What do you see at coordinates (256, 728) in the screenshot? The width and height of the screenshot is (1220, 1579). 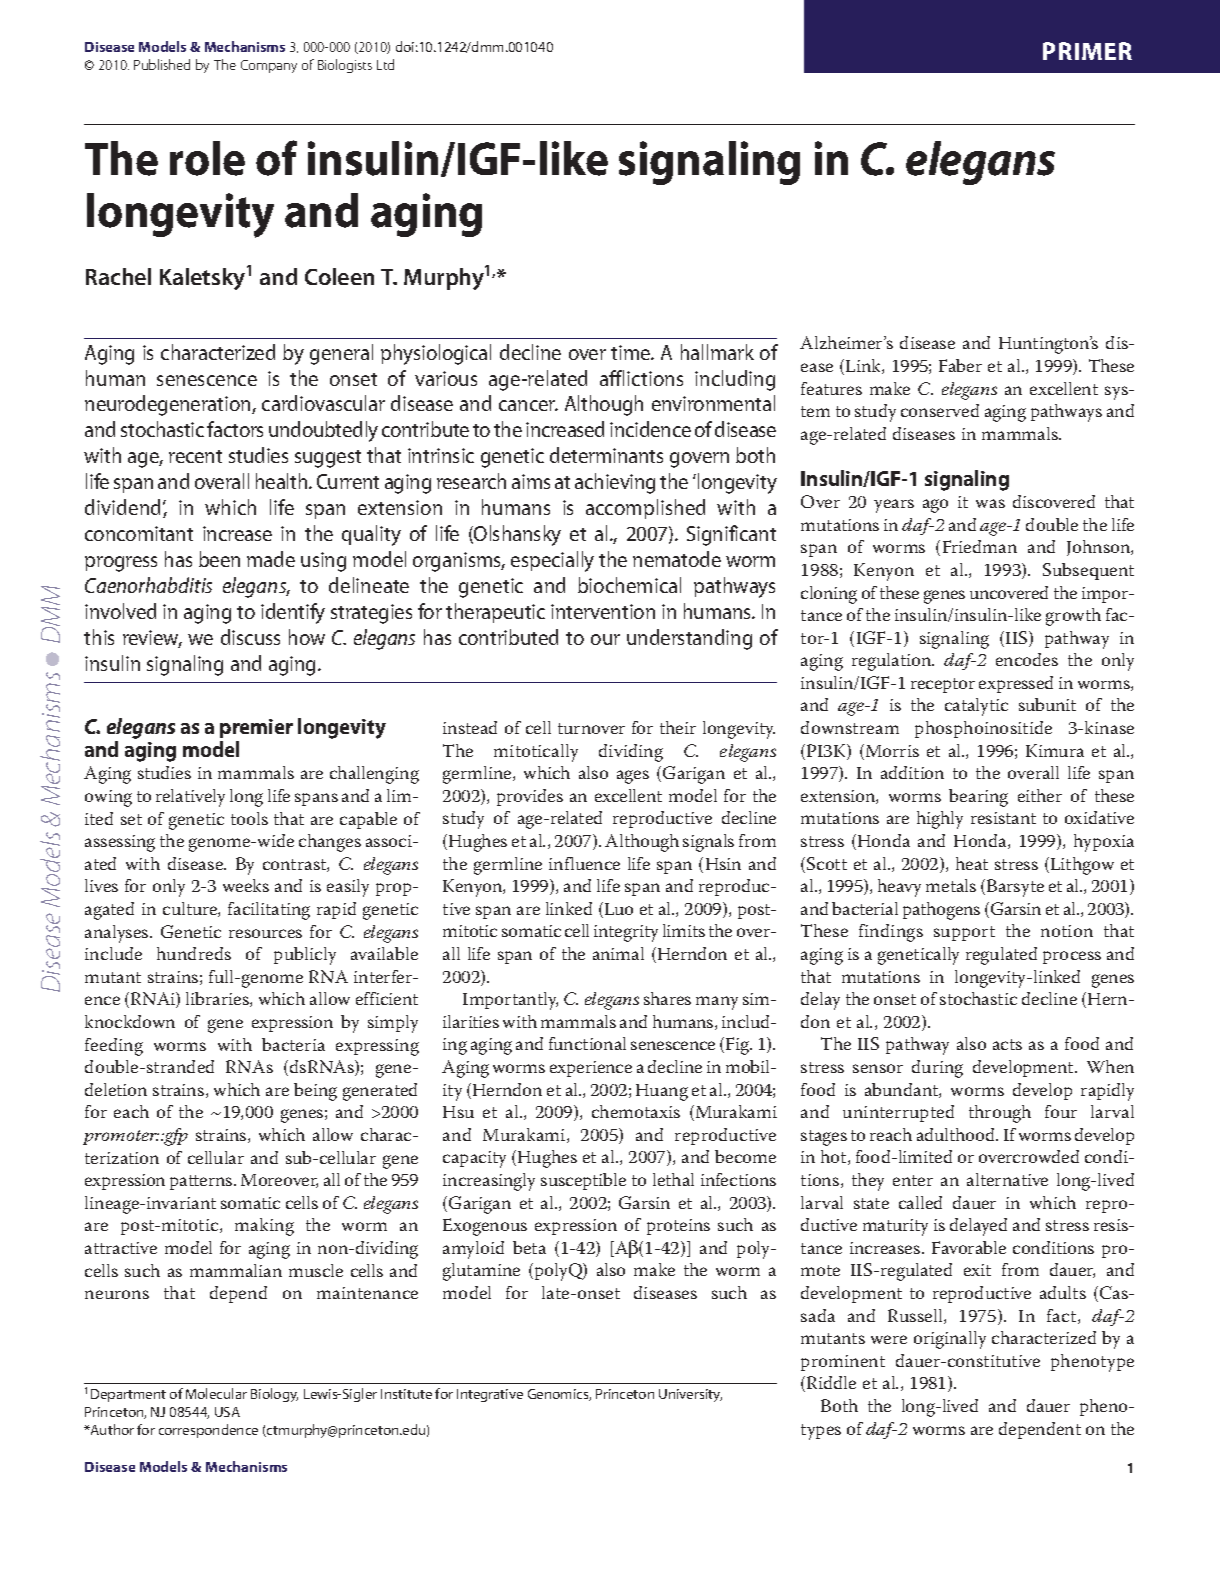 I see `premier` at bounding box center [256, 728].
